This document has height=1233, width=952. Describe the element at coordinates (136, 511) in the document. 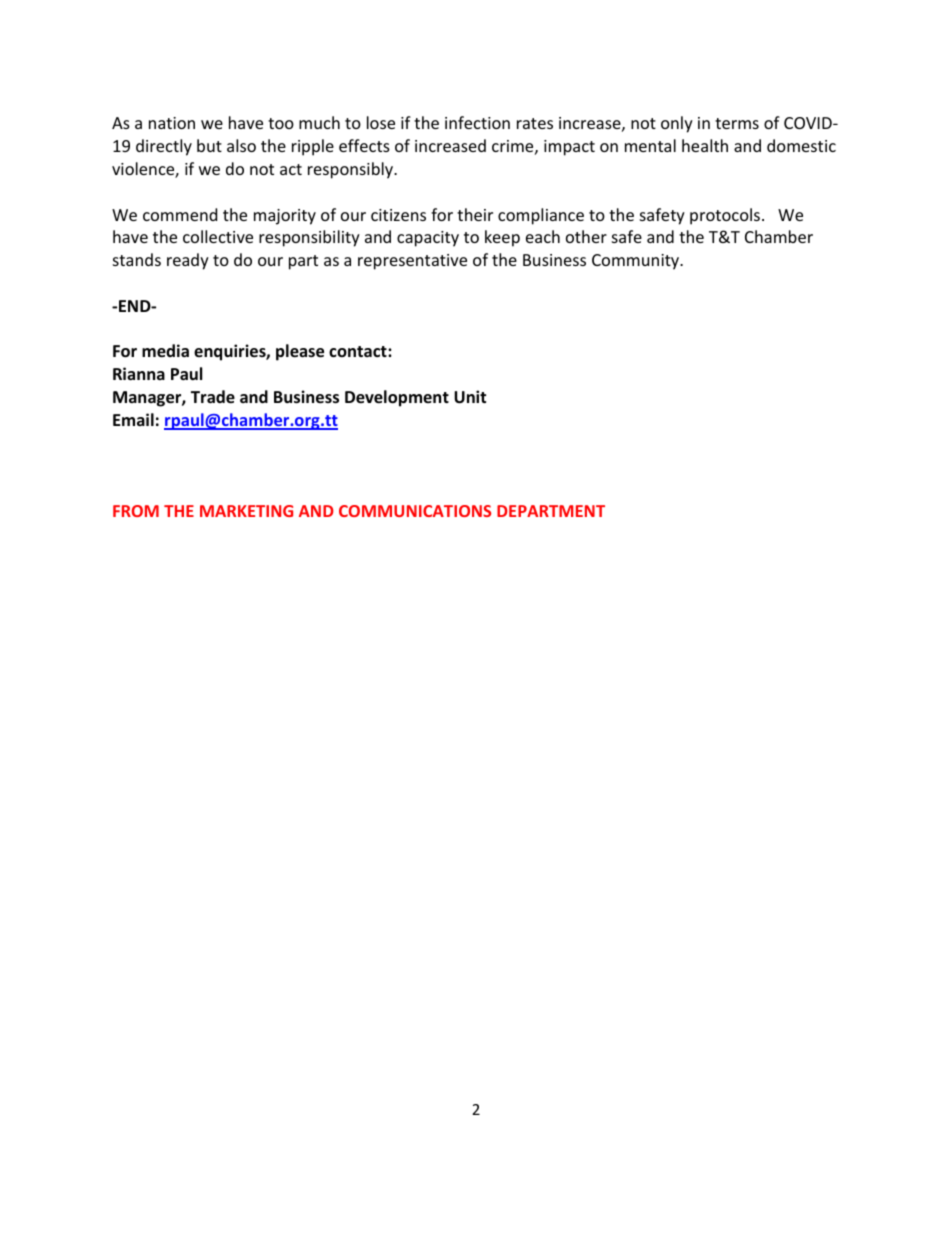

I see `FROM` at that location.
